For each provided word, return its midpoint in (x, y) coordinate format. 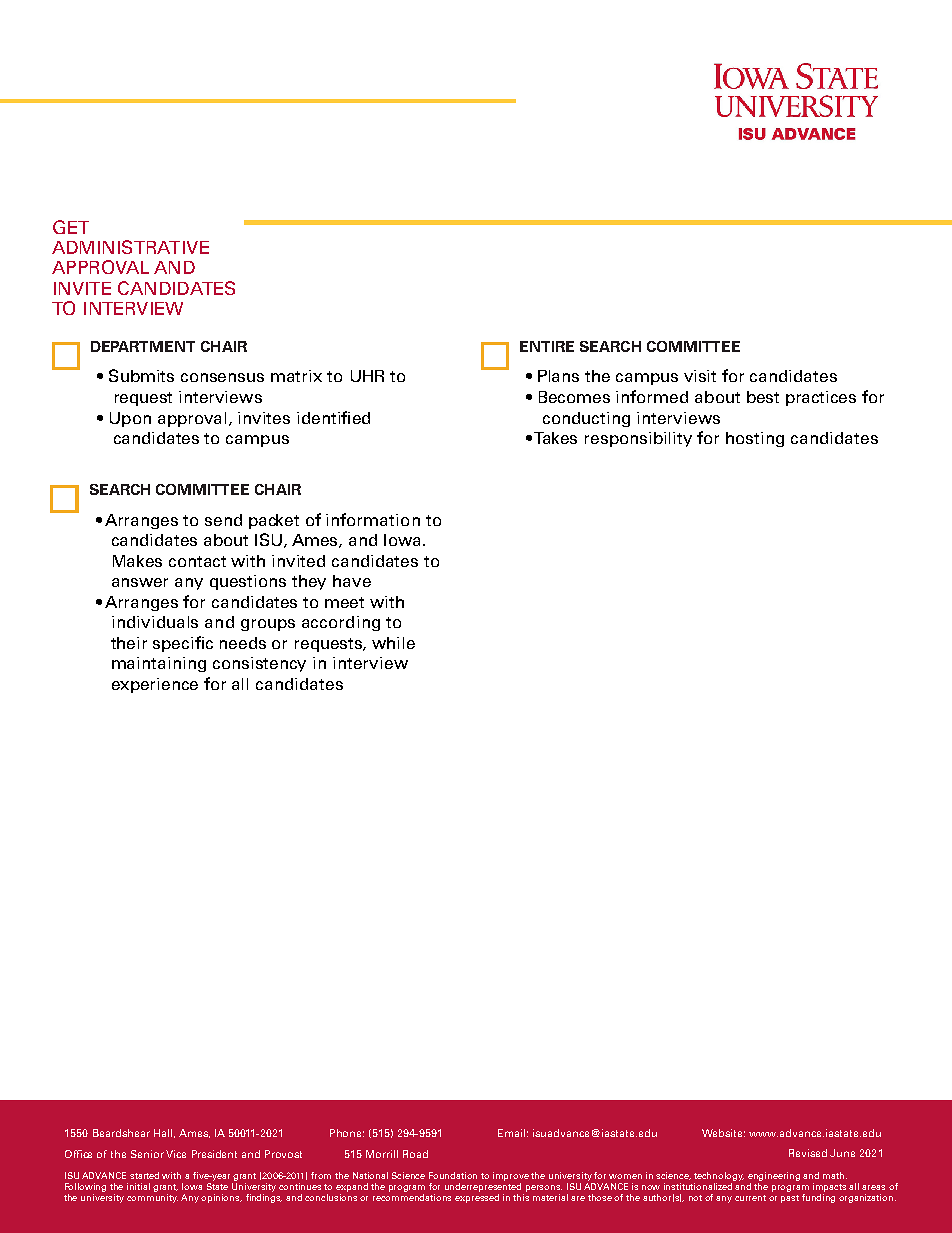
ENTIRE (547, 346)
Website (723, 1133)
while (393, 643)
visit (700, 376)
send (223, 520)
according (341, 623)
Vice (176, 1154)
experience (155, 685)
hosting (755, 439)
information (373, 519)
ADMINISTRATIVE (130, 247)
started (144, 1175)
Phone (347, 1133)
